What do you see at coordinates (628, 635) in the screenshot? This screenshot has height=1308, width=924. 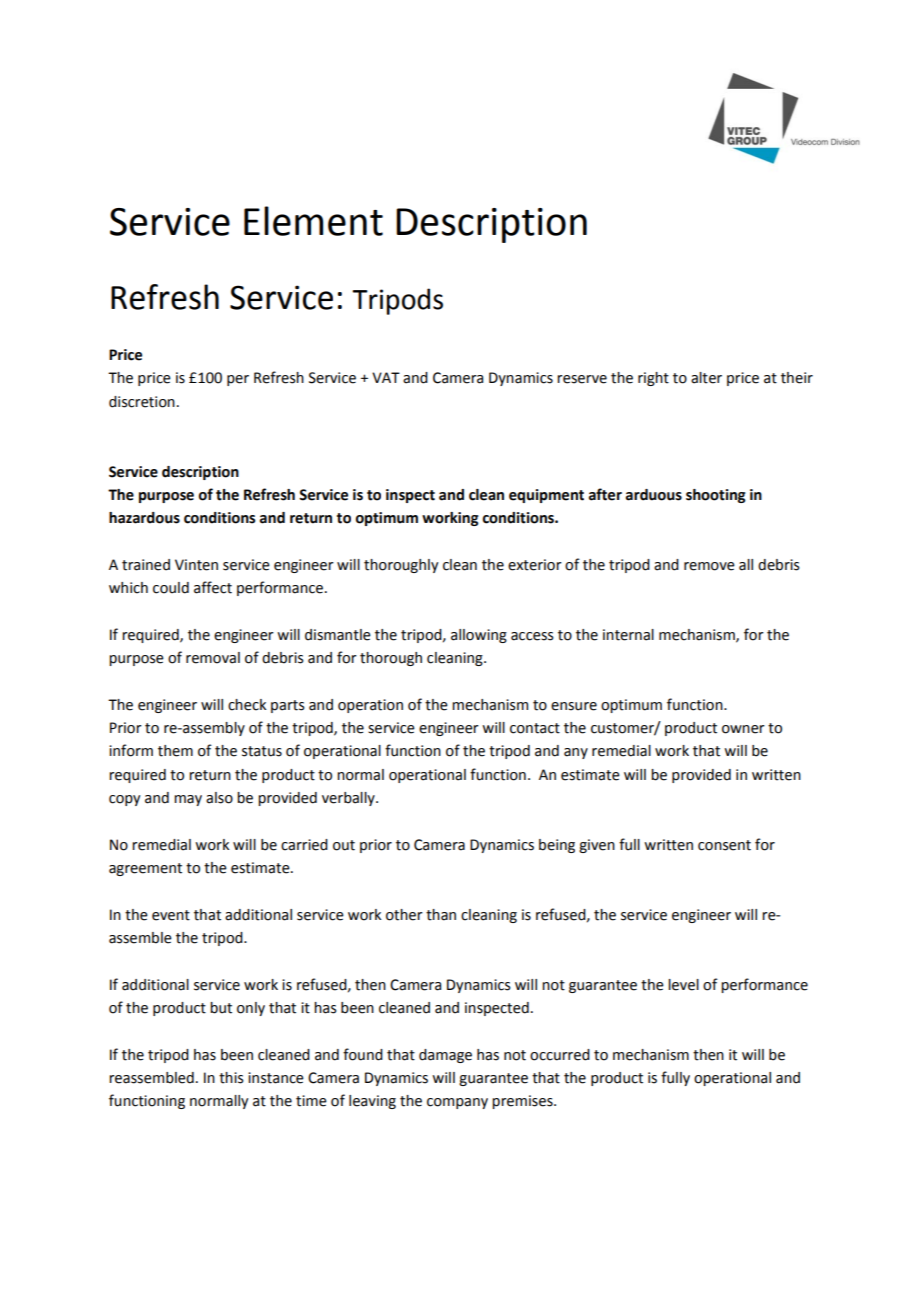 I see `internal` at bounding box center [628, 635].
